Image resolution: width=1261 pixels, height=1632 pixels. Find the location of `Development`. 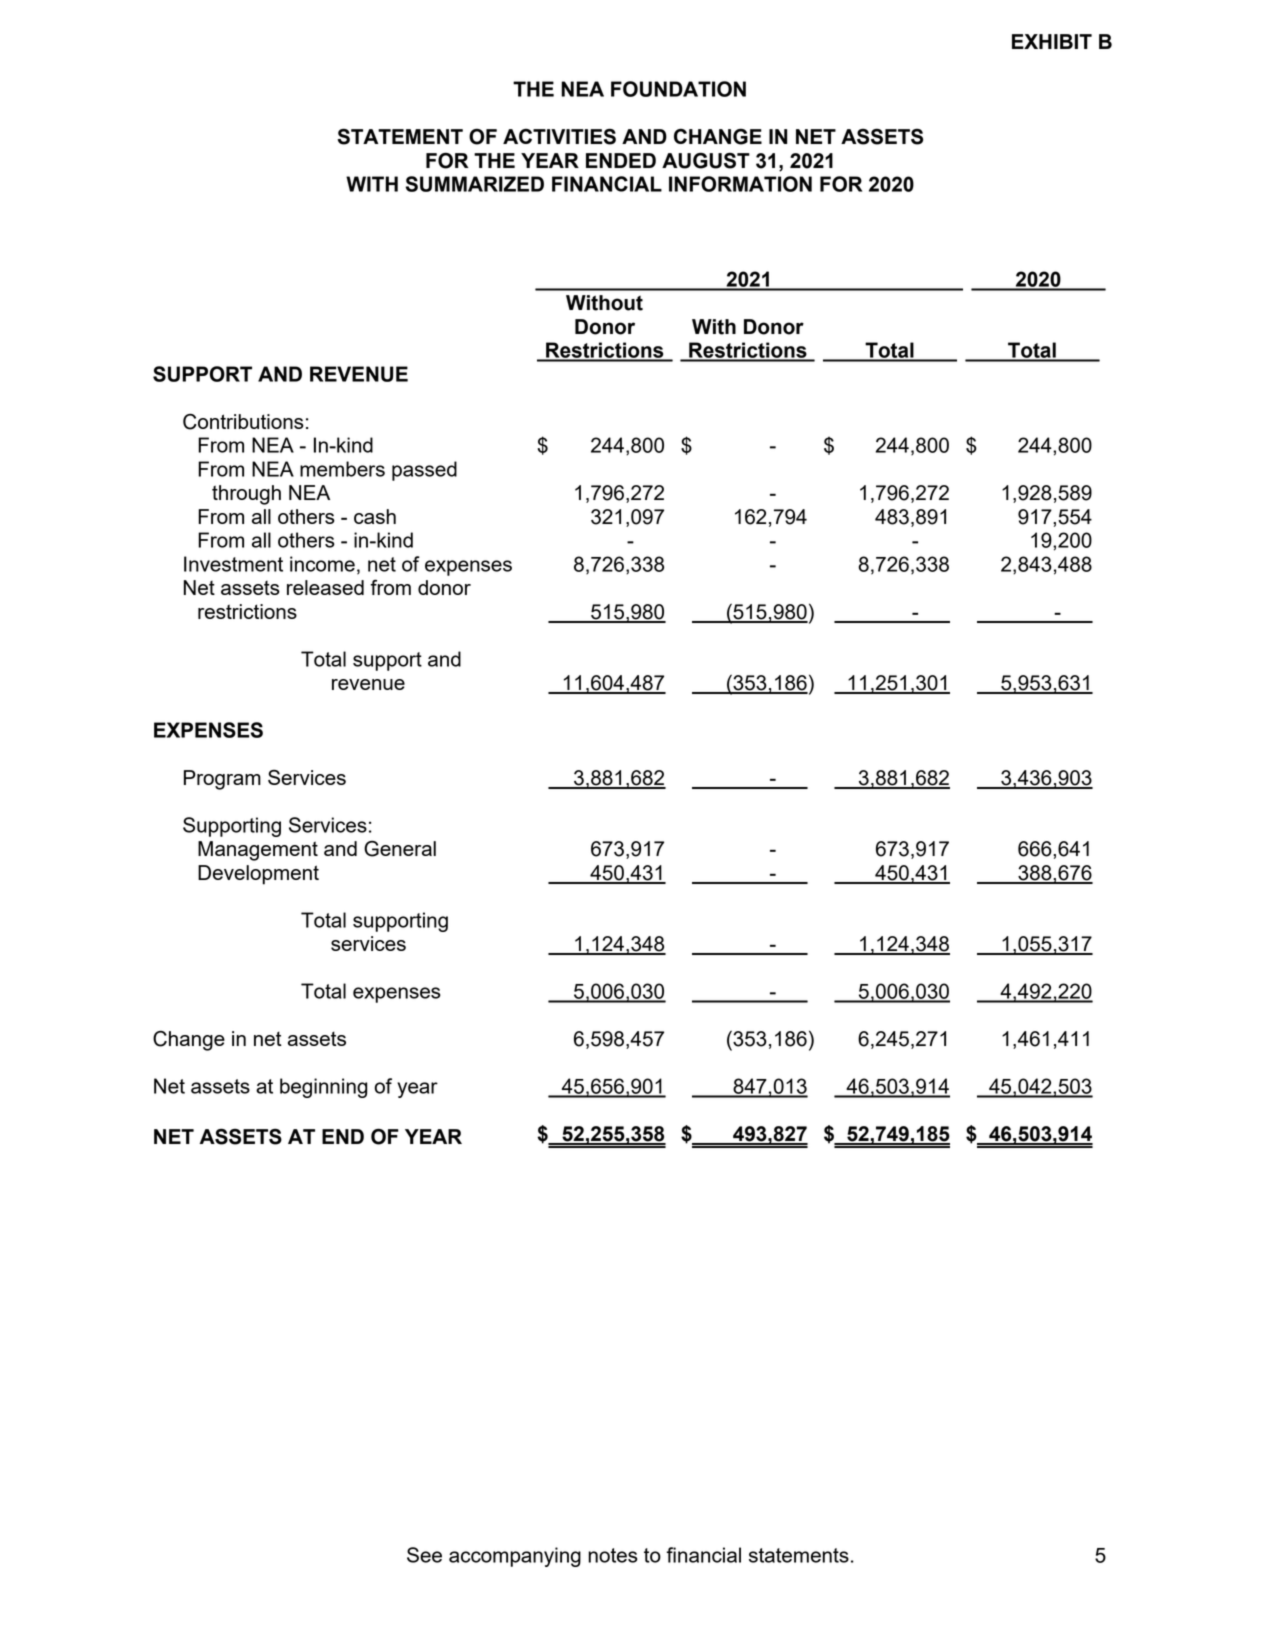

Development is located at coordinates (258, 875).
